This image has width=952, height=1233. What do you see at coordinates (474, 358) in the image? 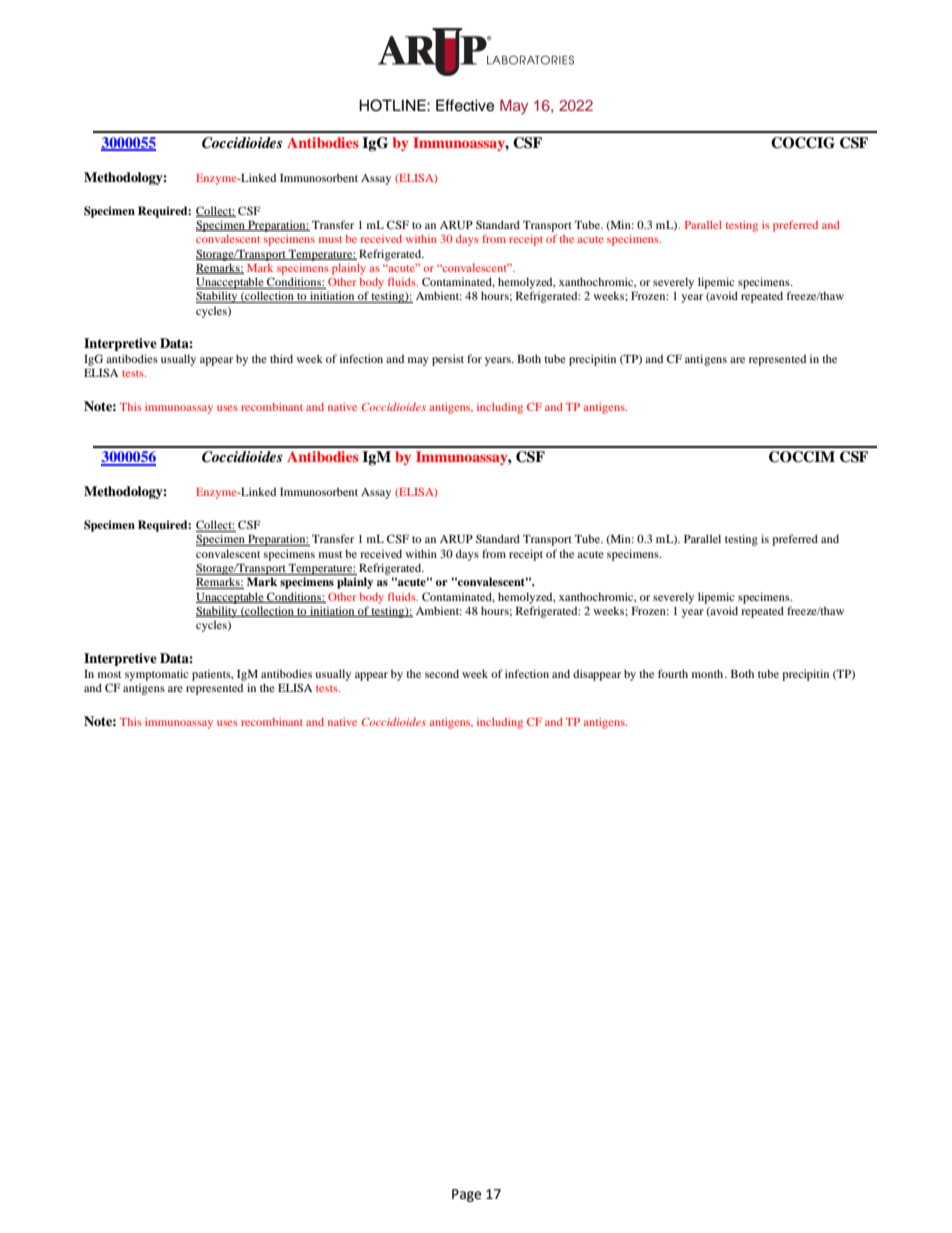
I see `for` at bounding box center [474, 358].
